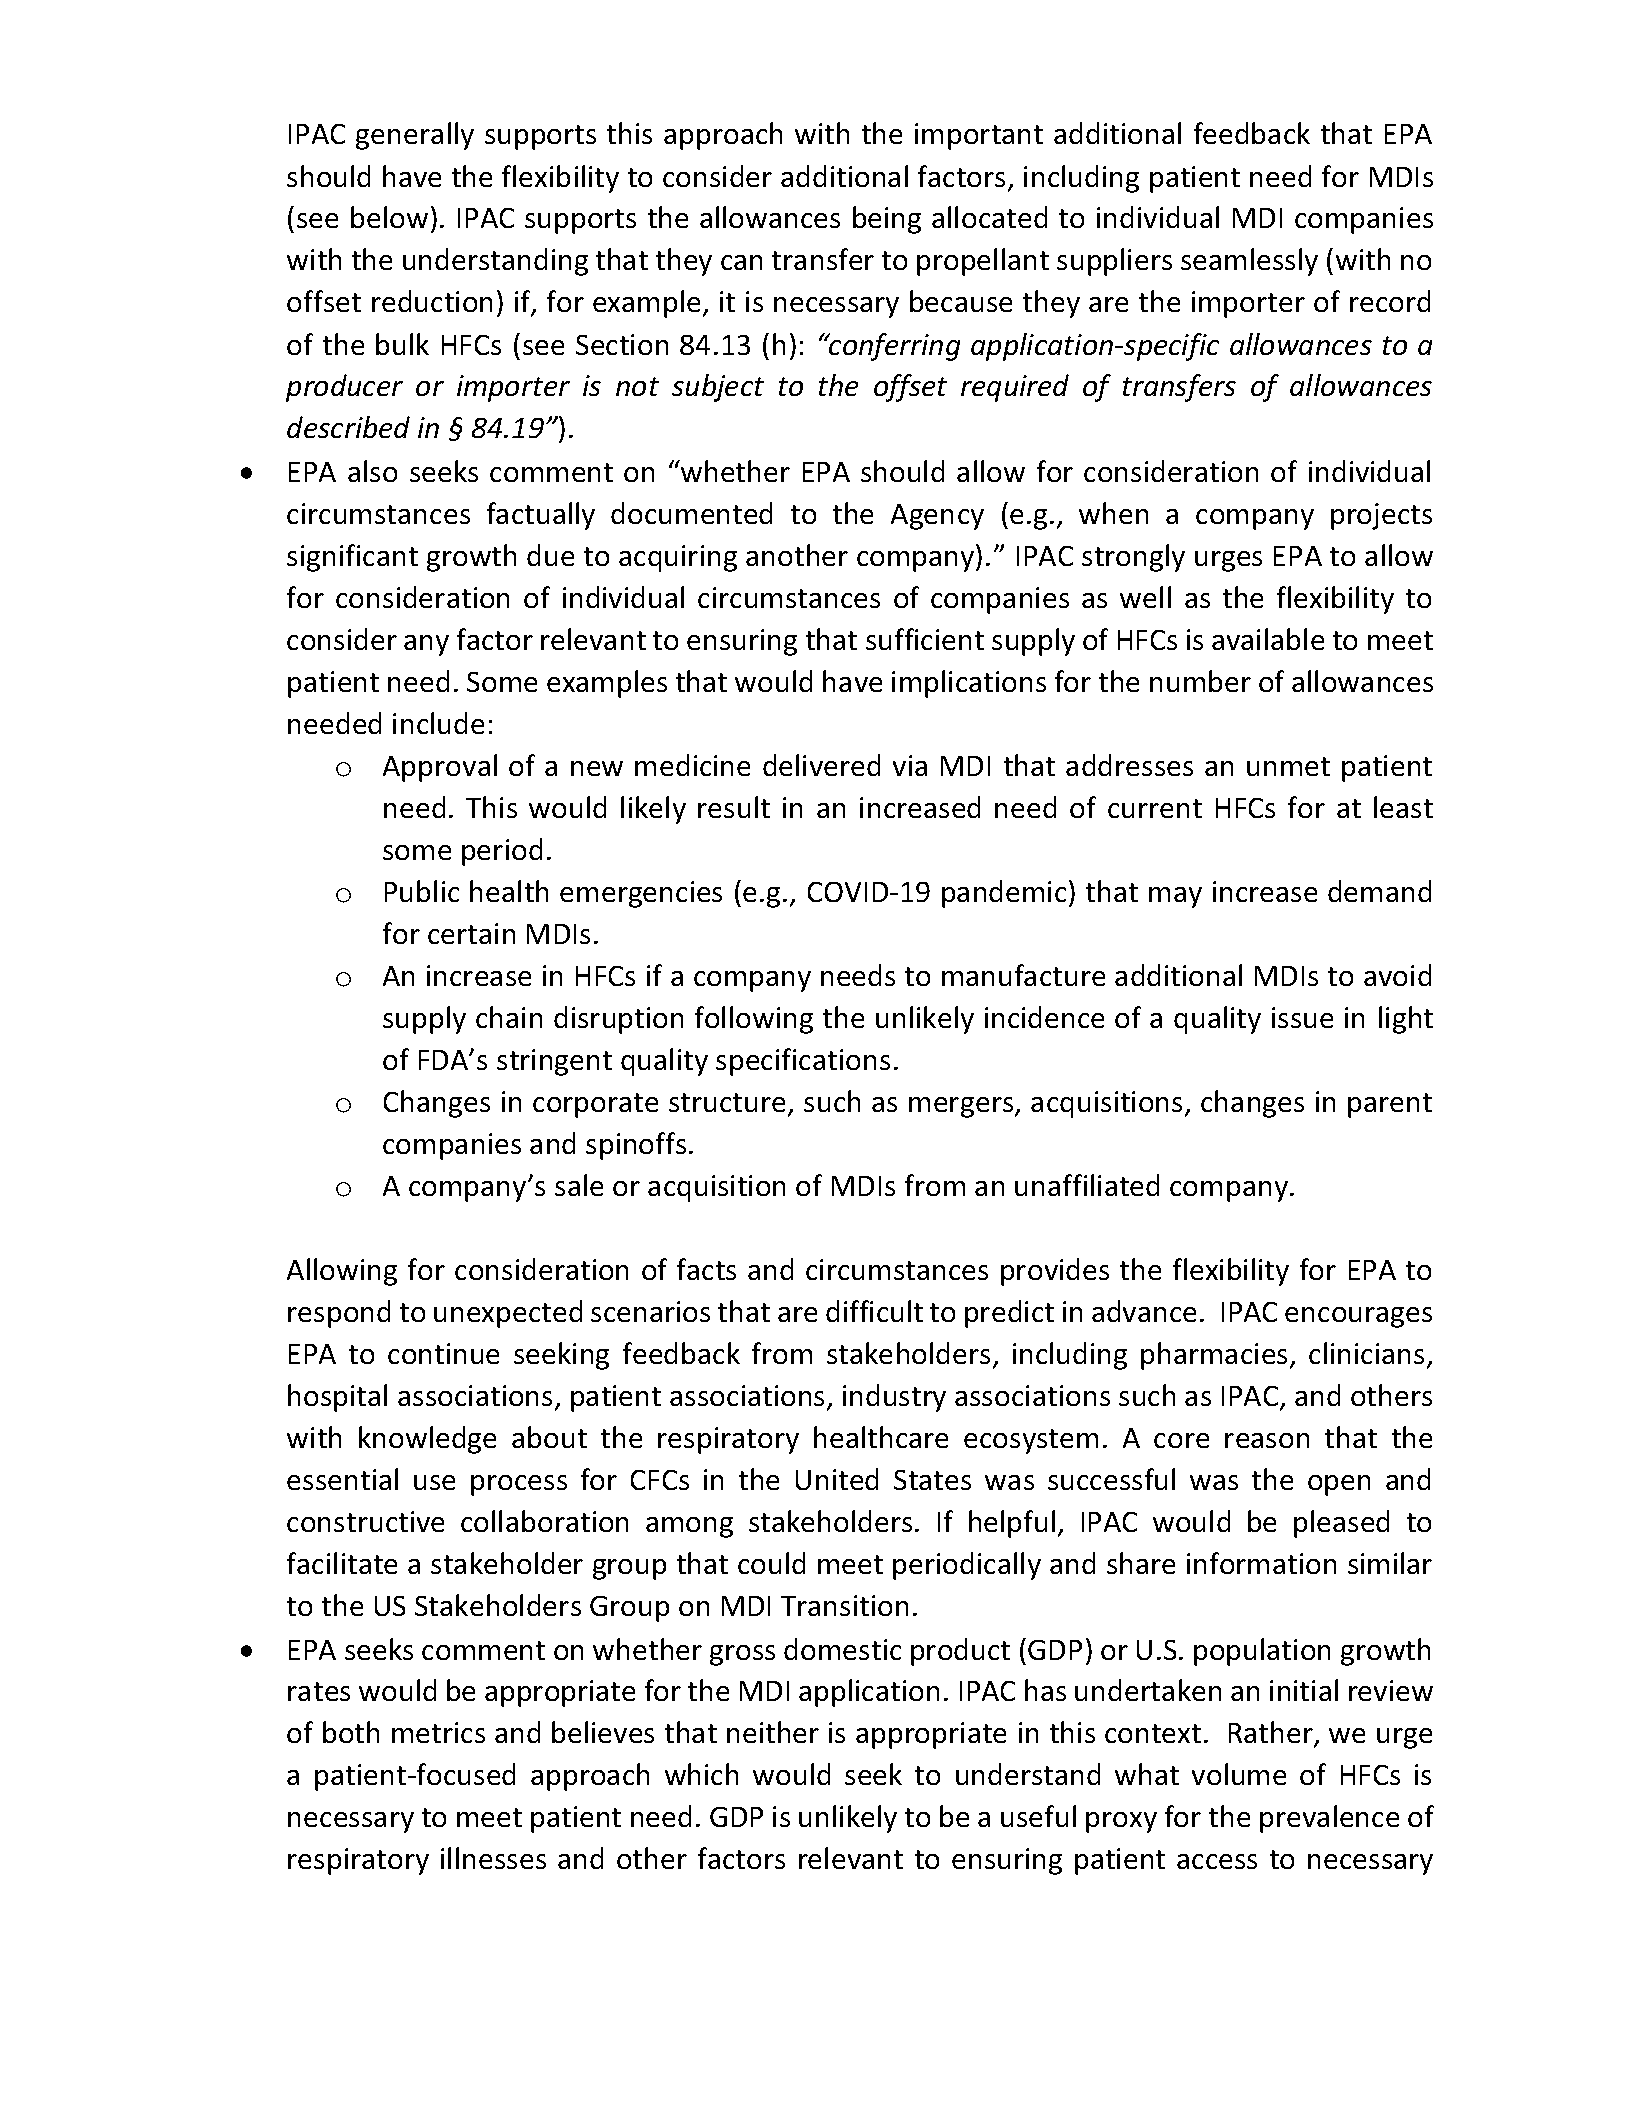 Image resolution: width=1625 pixels, height=2103 pixels. Describe the element at coordinates (1390, 1105) in the screenshot. I see `parent` at that location.
